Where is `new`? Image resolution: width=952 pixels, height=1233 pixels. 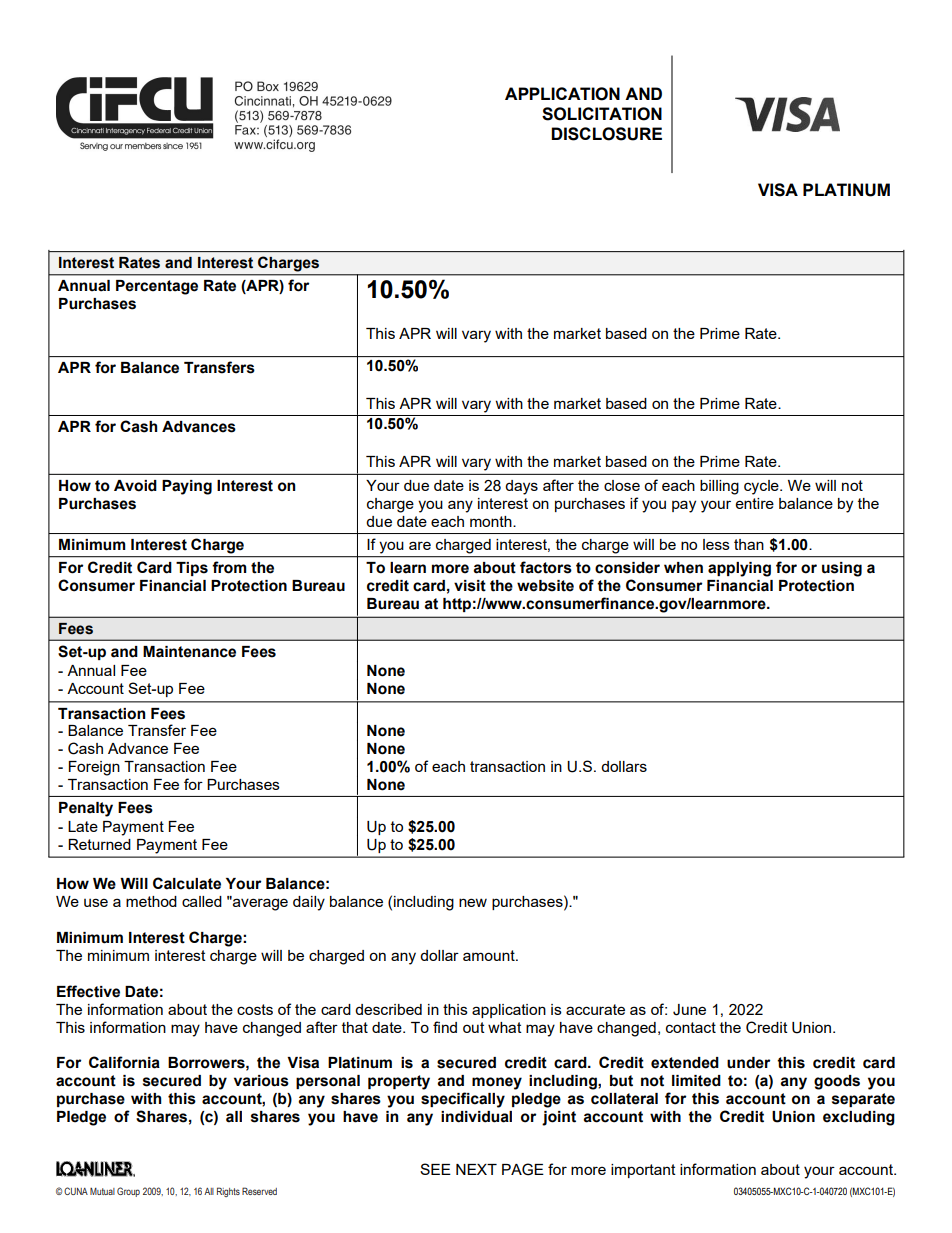
new is located at coordinates (473, 902).
